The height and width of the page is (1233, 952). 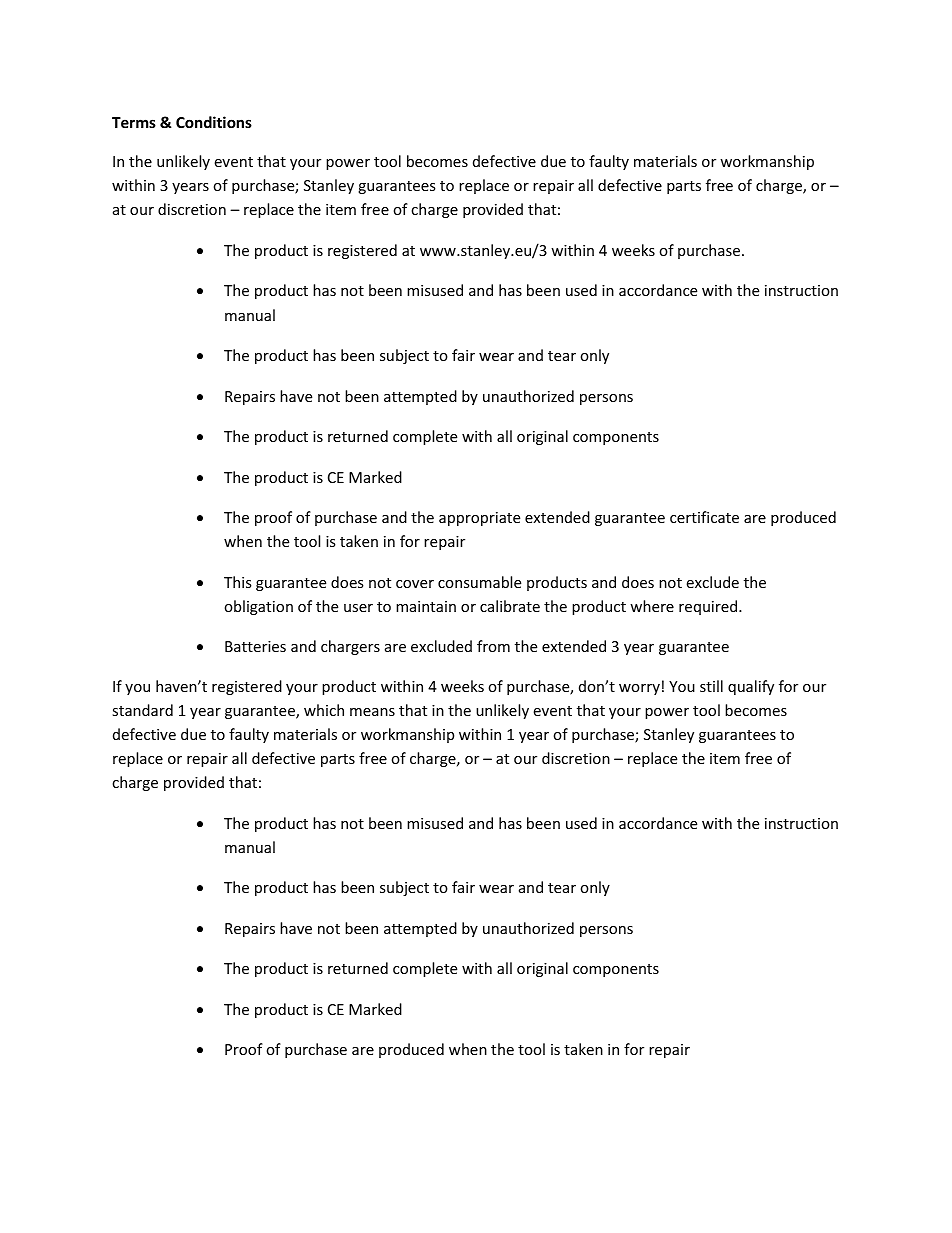 What do you see at coordinates (652, 606) in the page?
I see `where` at bounding box center [652, 606].
